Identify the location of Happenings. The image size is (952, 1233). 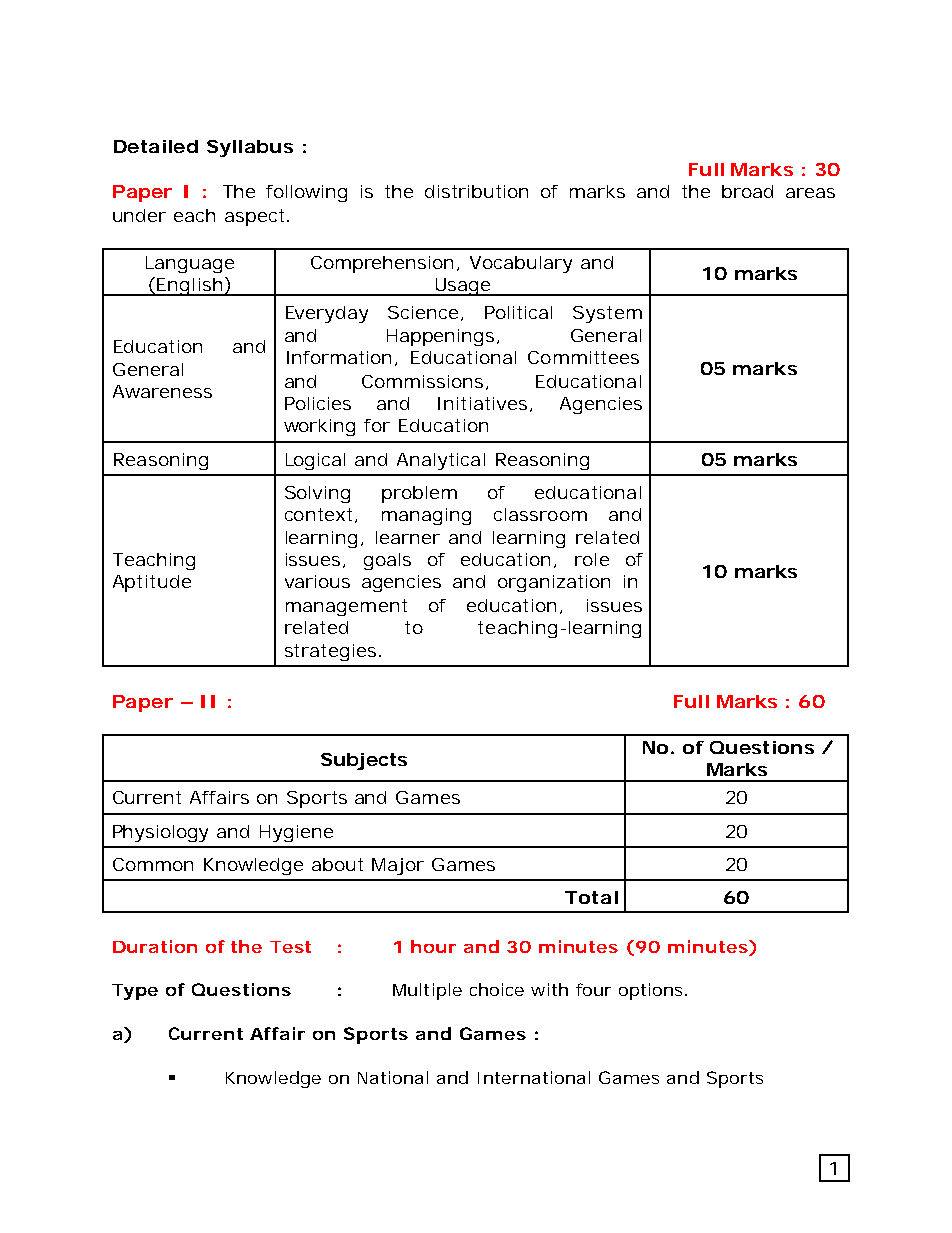
(443, 337).
